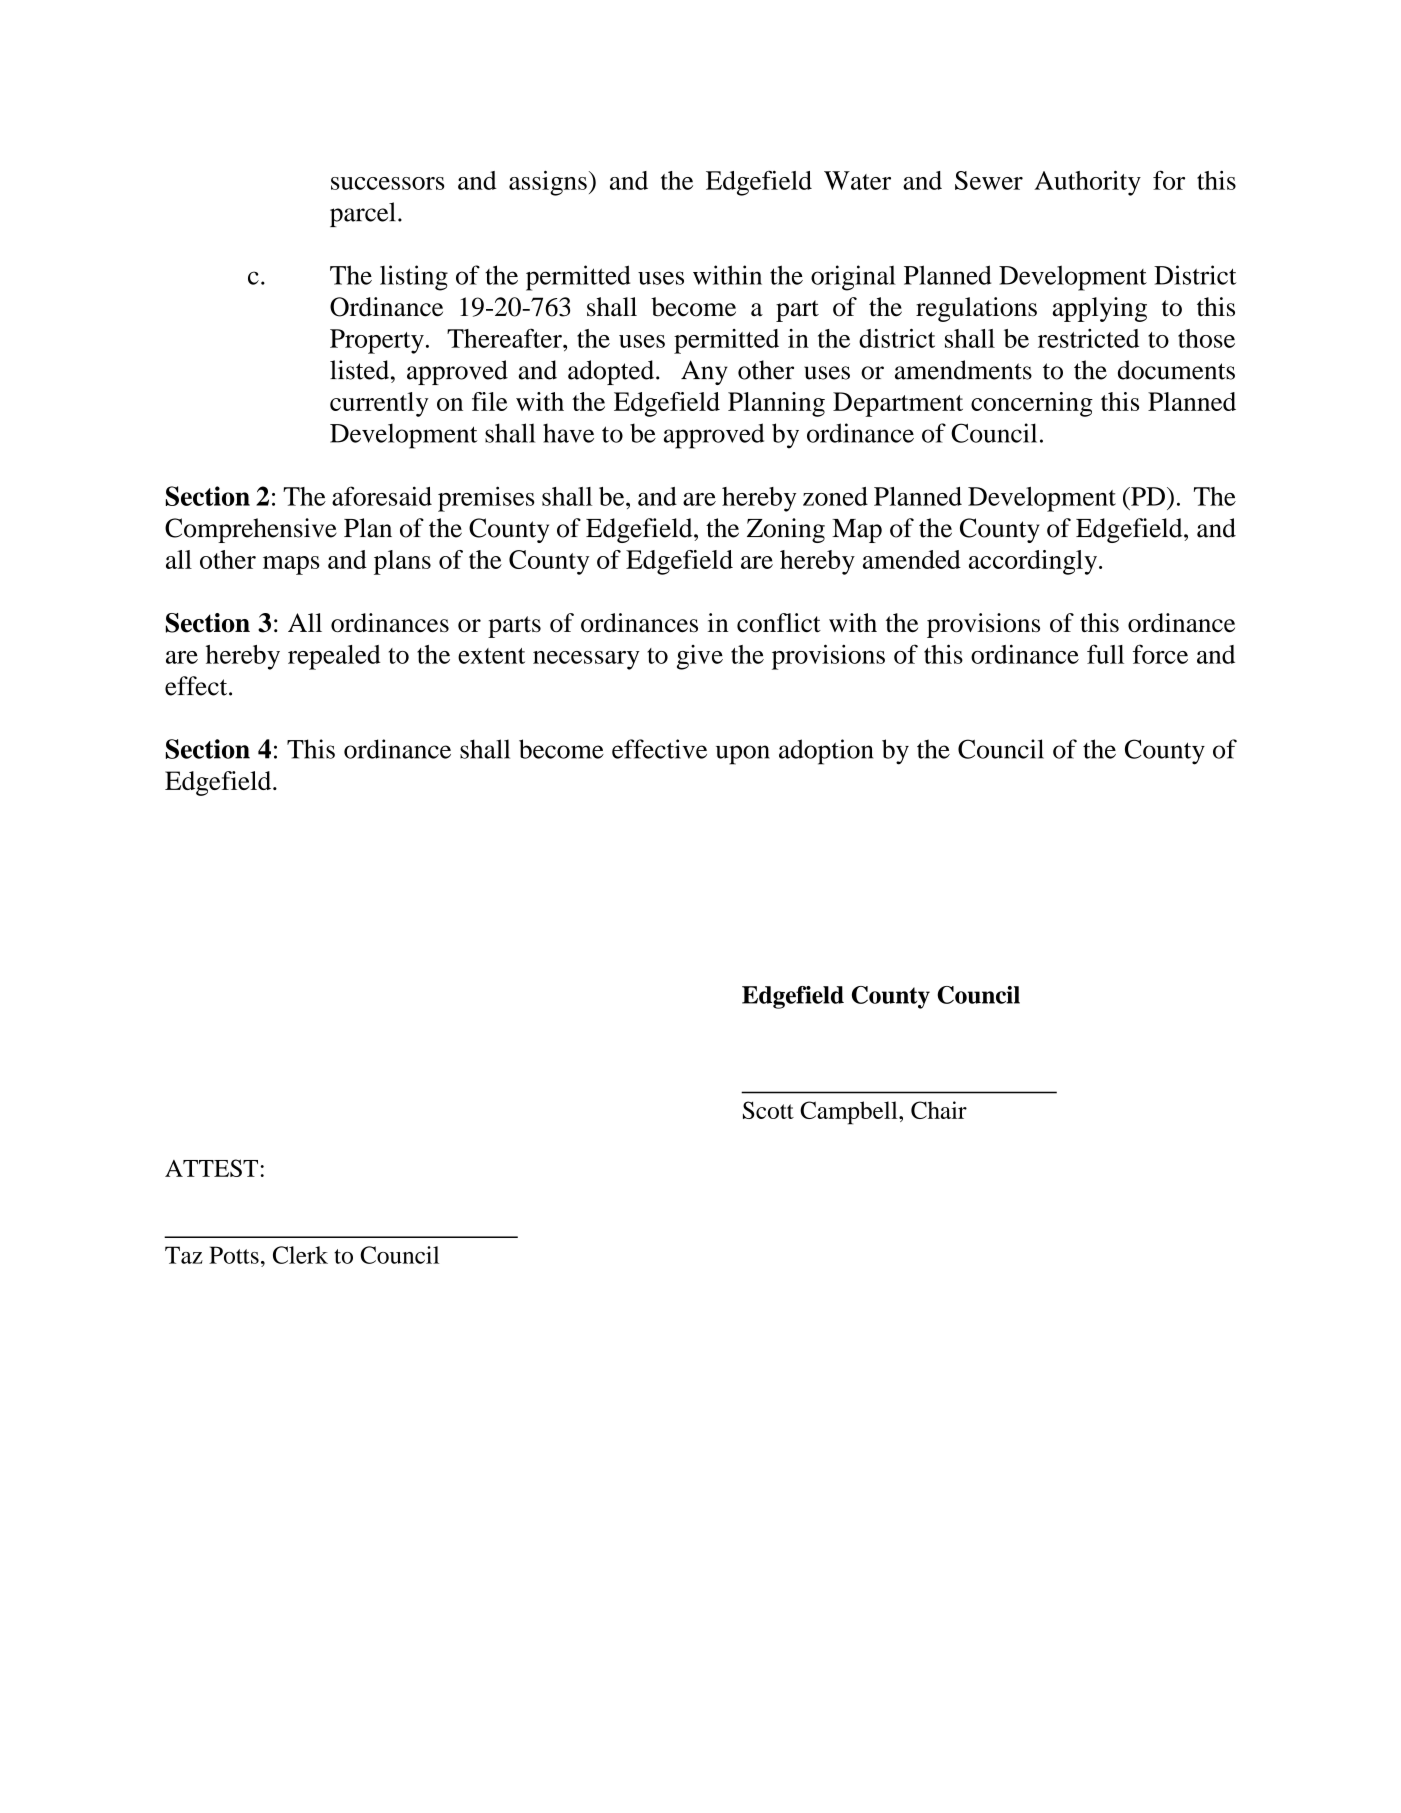  Describe the element at coordinates (768, 1110) in the page. I see `Scott` at that location.
